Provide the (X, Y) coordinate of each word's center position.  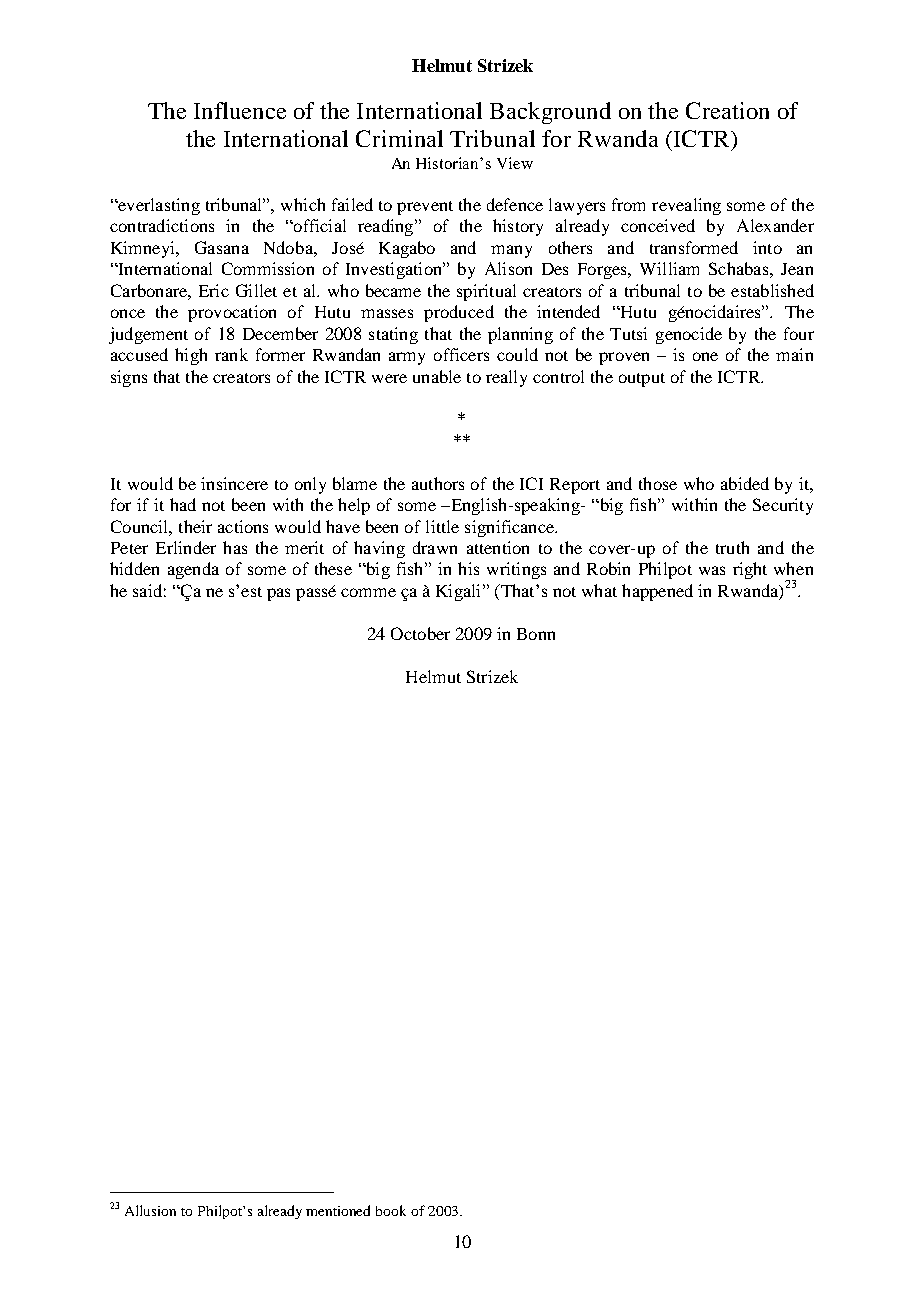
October (420, 633)
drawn (435, 547)
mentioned (338, 1210)
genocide (689, 335)
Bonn (536, 634)
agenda (193, 570)
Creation (727, 110)
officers (461, 354)
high (191, 356)
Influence (240, 110)
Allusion (150, 1210)
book (391, 1210)
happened (657, 592)
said (147, 590)
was (712, 570)
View (515, 163)
